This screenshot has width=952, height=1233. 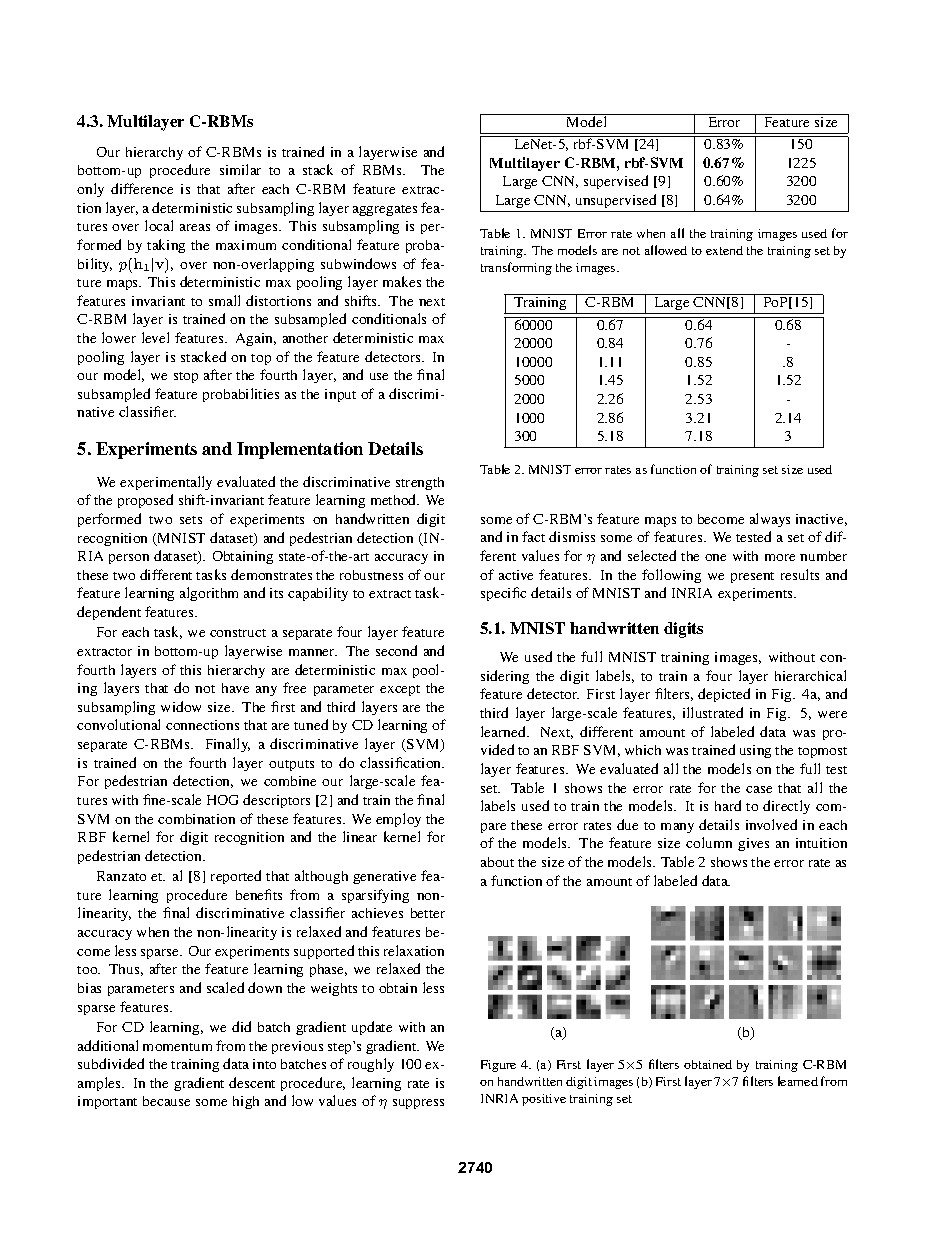 I want to click on stop, so click(x=186, y=377).
